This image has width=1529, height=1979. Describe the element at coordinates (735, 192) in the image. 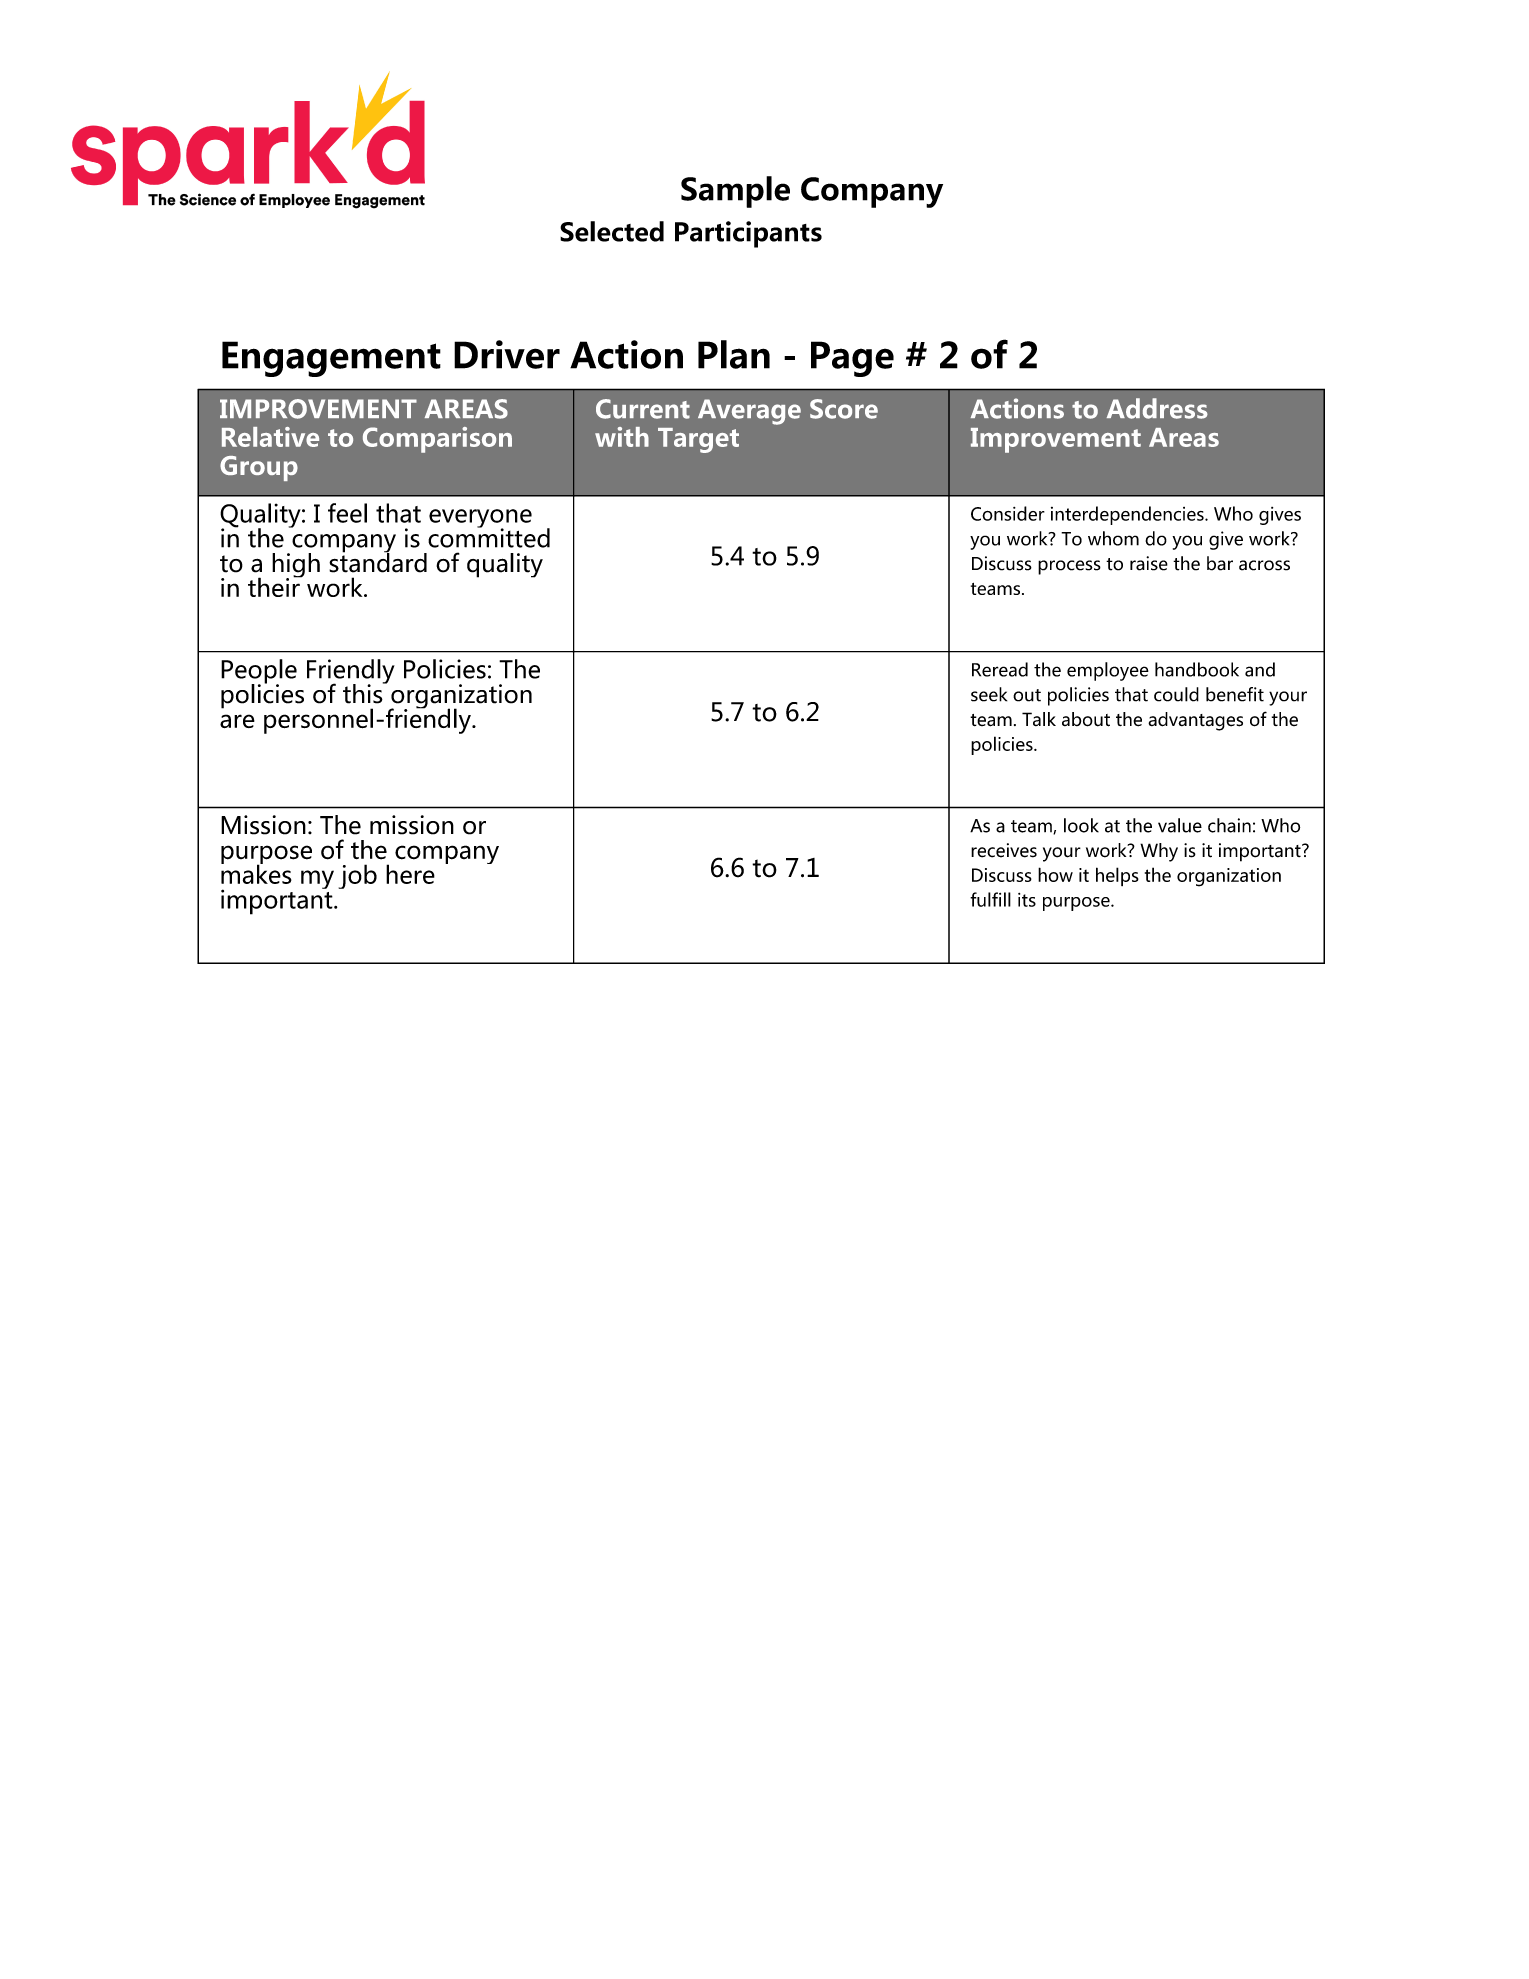

I see `Sample` at that location.
